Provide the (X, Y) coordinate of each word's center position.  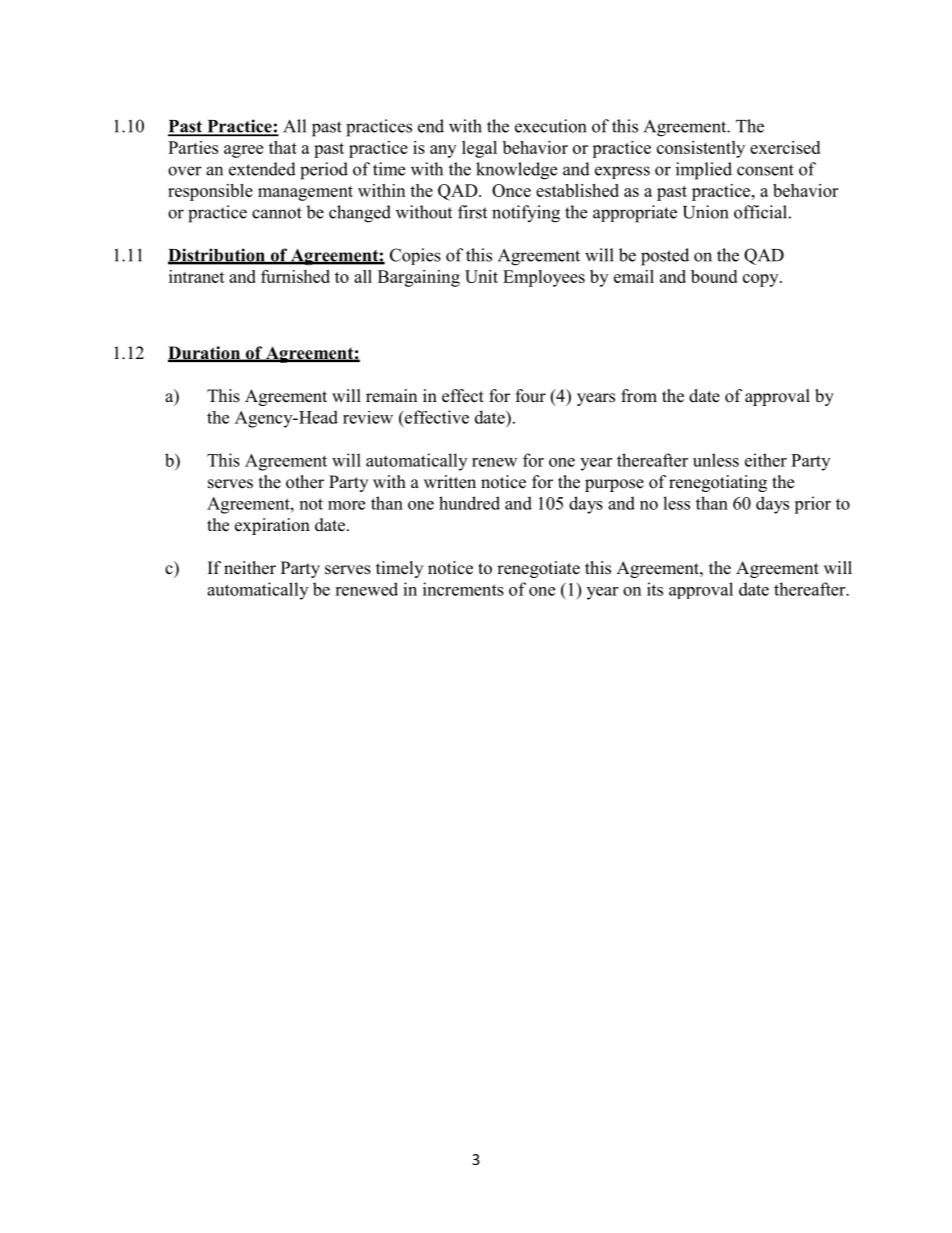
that (283, 147)
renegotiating (718, 483)
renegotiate (538, 569)
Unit (481, 276)
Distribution (217, 256)
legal (479, 149)
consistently (701, 149)
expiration (272, 526)
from (639, 396)
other (305, 482)
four (531, 396)
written (450, 482)
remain (391, 396)
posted (665, 257)
